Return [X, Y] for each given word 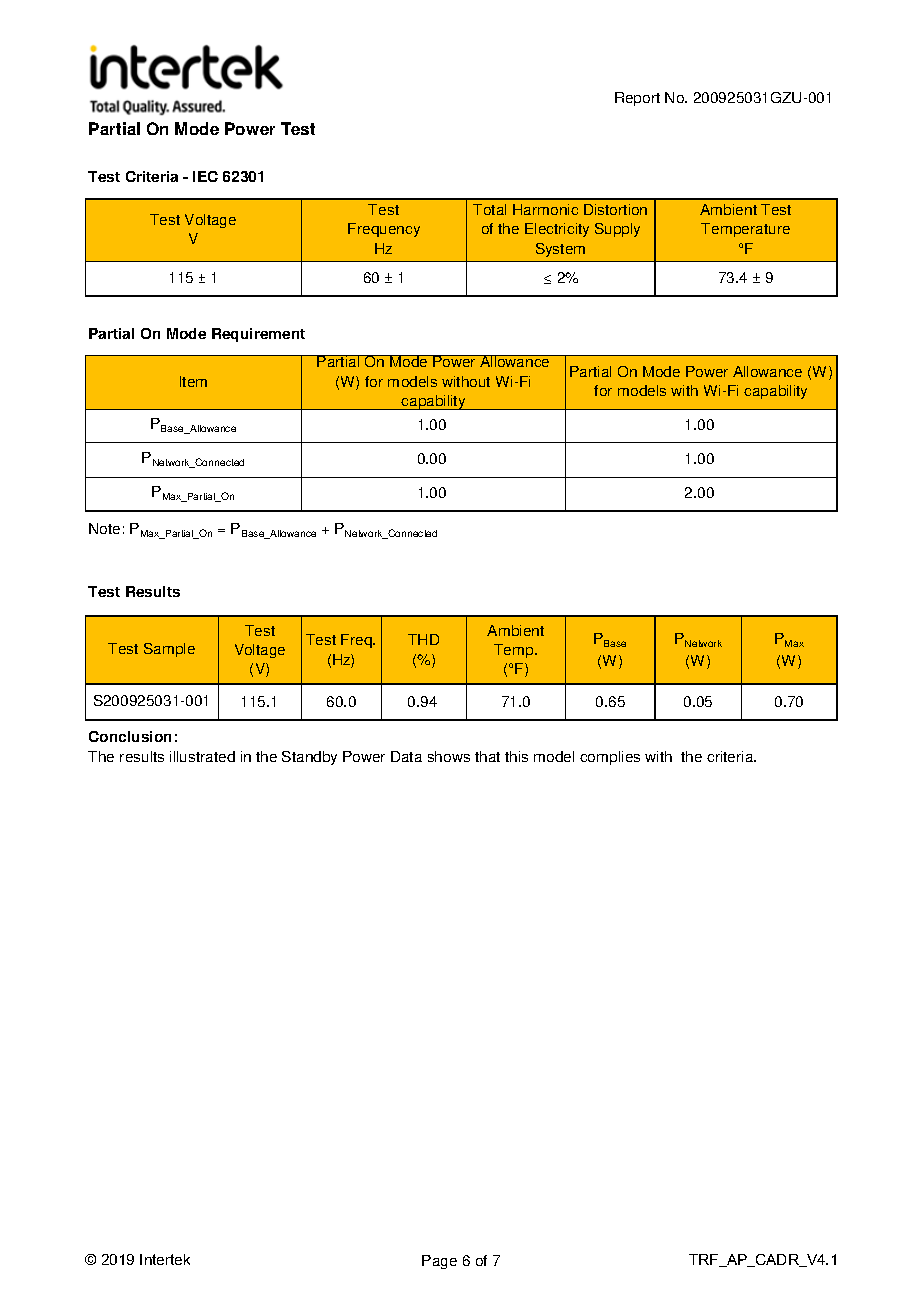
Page [439, 1262]
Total [489, 209]
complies [610, 758]
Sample [169, 650]
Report [637, 99]
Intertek [165, 1259]
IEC [205, 176]
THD [423, 639]
